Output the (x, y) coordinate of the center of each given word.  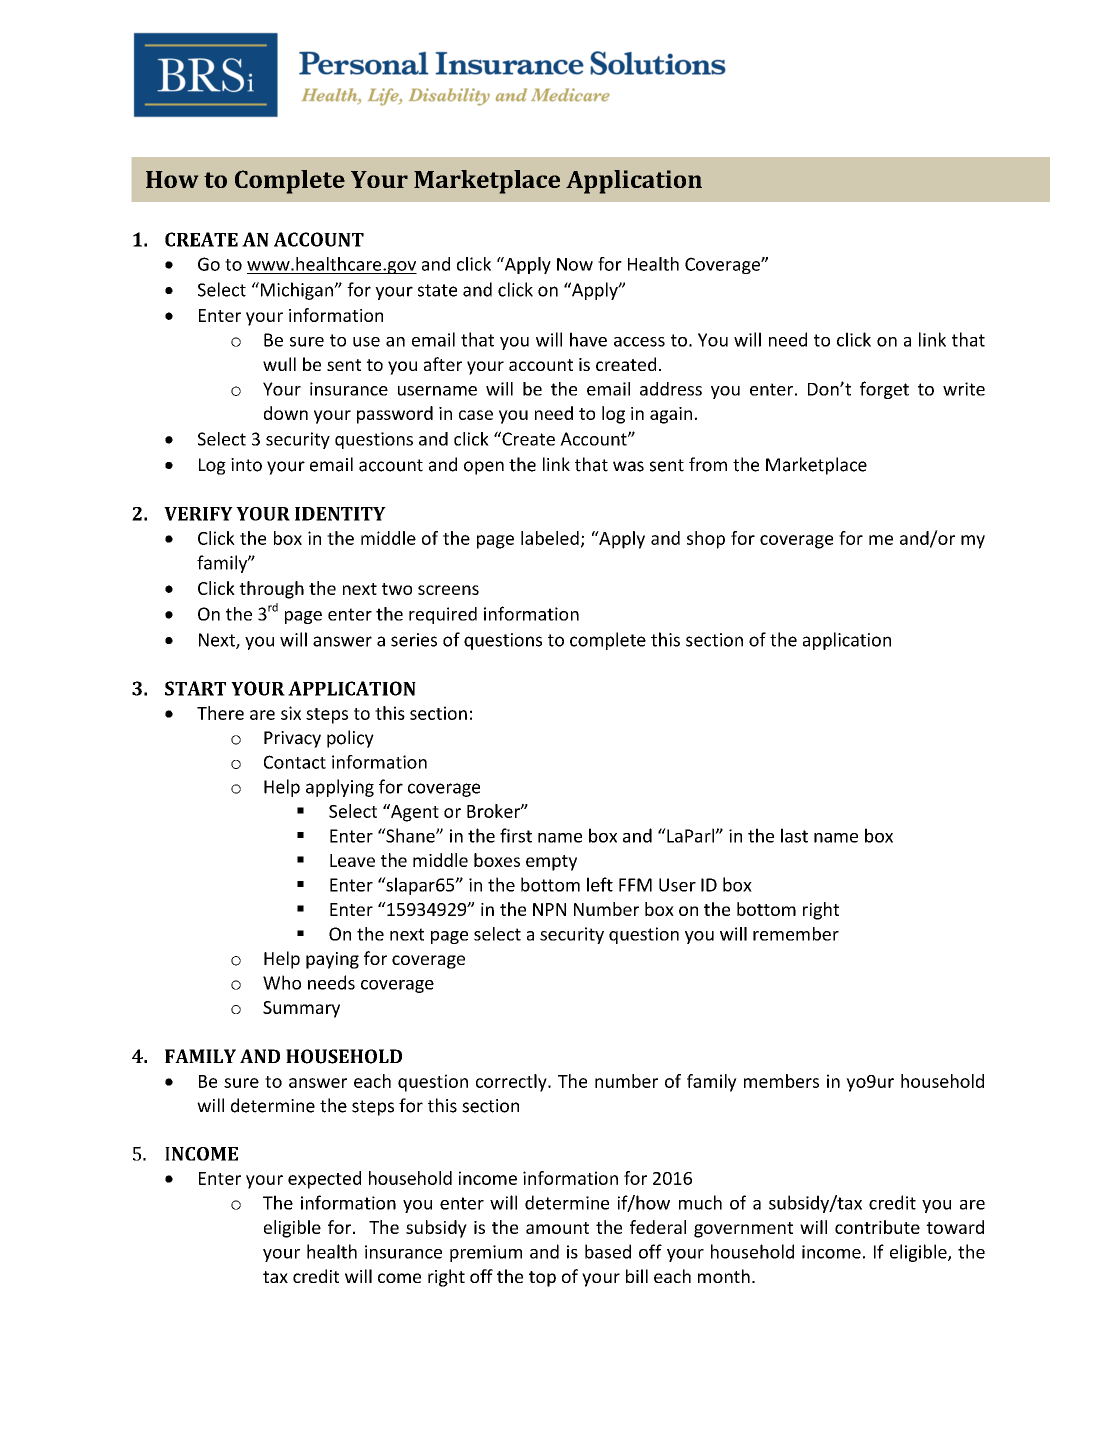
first (516, 835)
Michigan (296, 291)
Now (575, 264)
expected (324, 1180)
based (608, 1251)
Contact (295, 762)
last (794, 835)
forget (884, 390)
